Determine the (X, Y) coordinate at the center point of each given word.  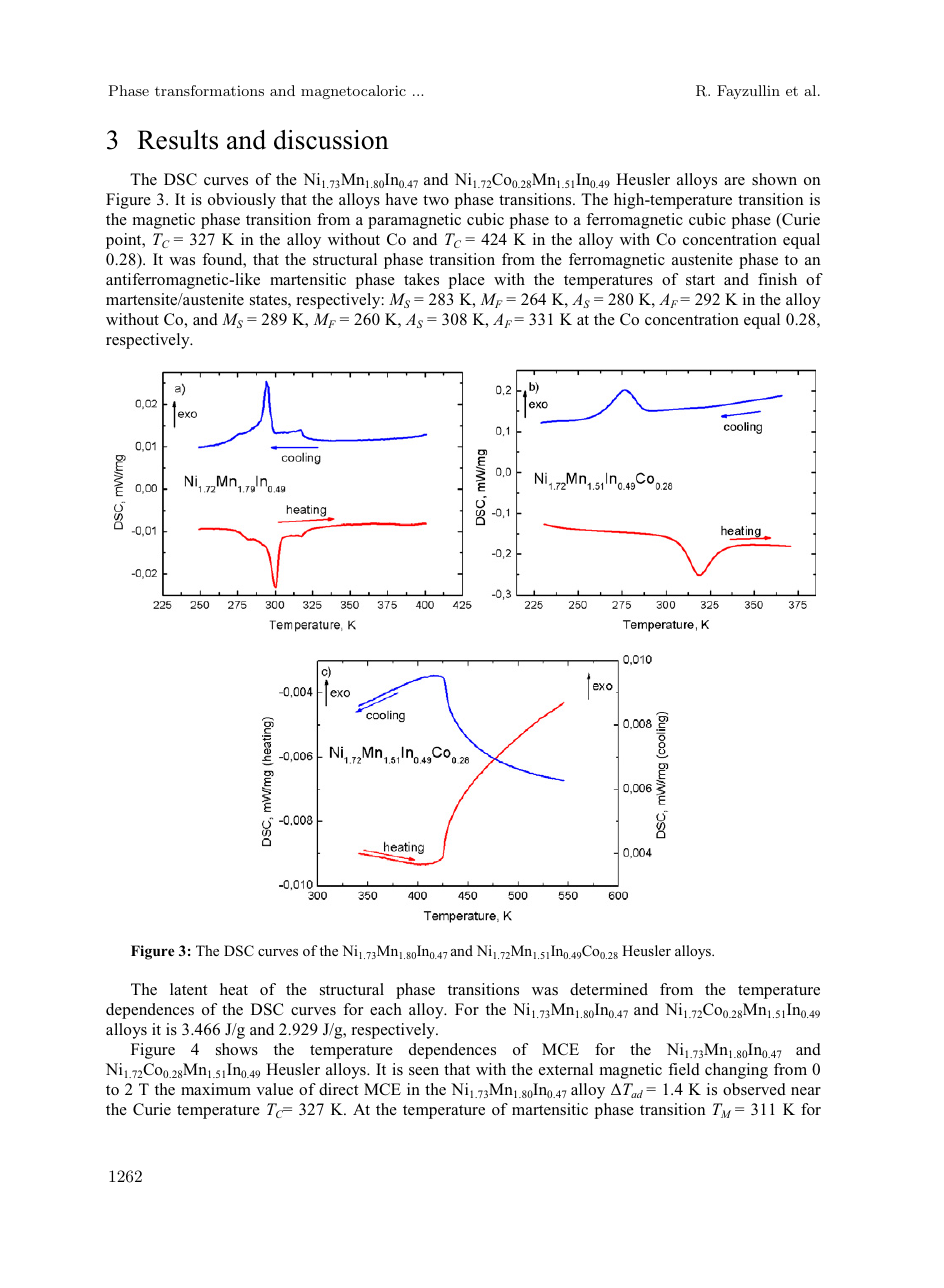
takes (421, 279)
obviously (242, 201)
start (700, 280)
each (386, 1009)
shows (237, 1049)
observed (754, 1089)
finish (777, 279)
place (466, 281)
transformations (209, 90)
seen (424, 1071)
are (734, 181)
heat (234, 989)
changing (736, 1071)
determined (609, 989)
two (436, 200)
